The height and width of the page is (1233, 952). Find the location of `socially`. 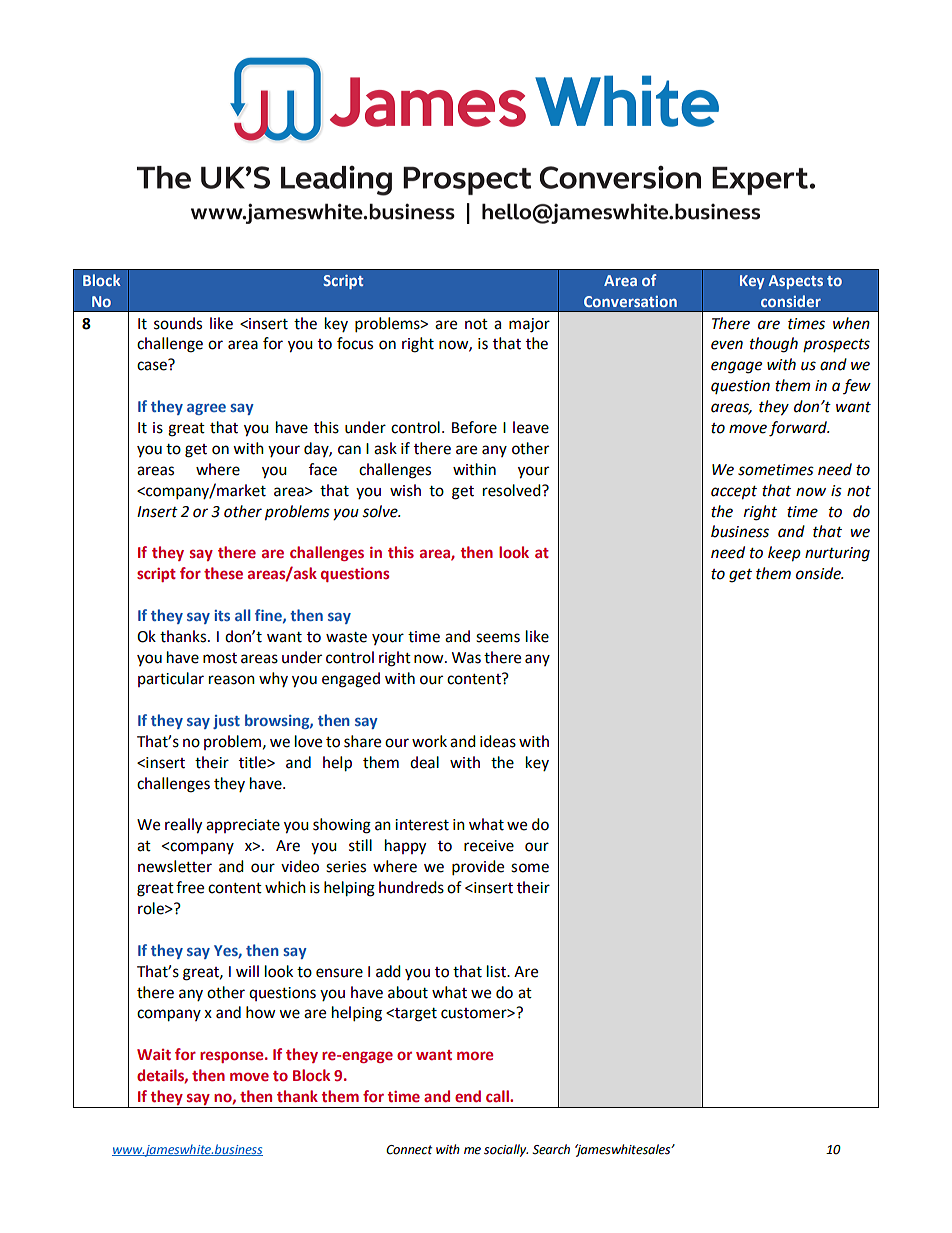

socially is located at coordinates (506, 1150).
